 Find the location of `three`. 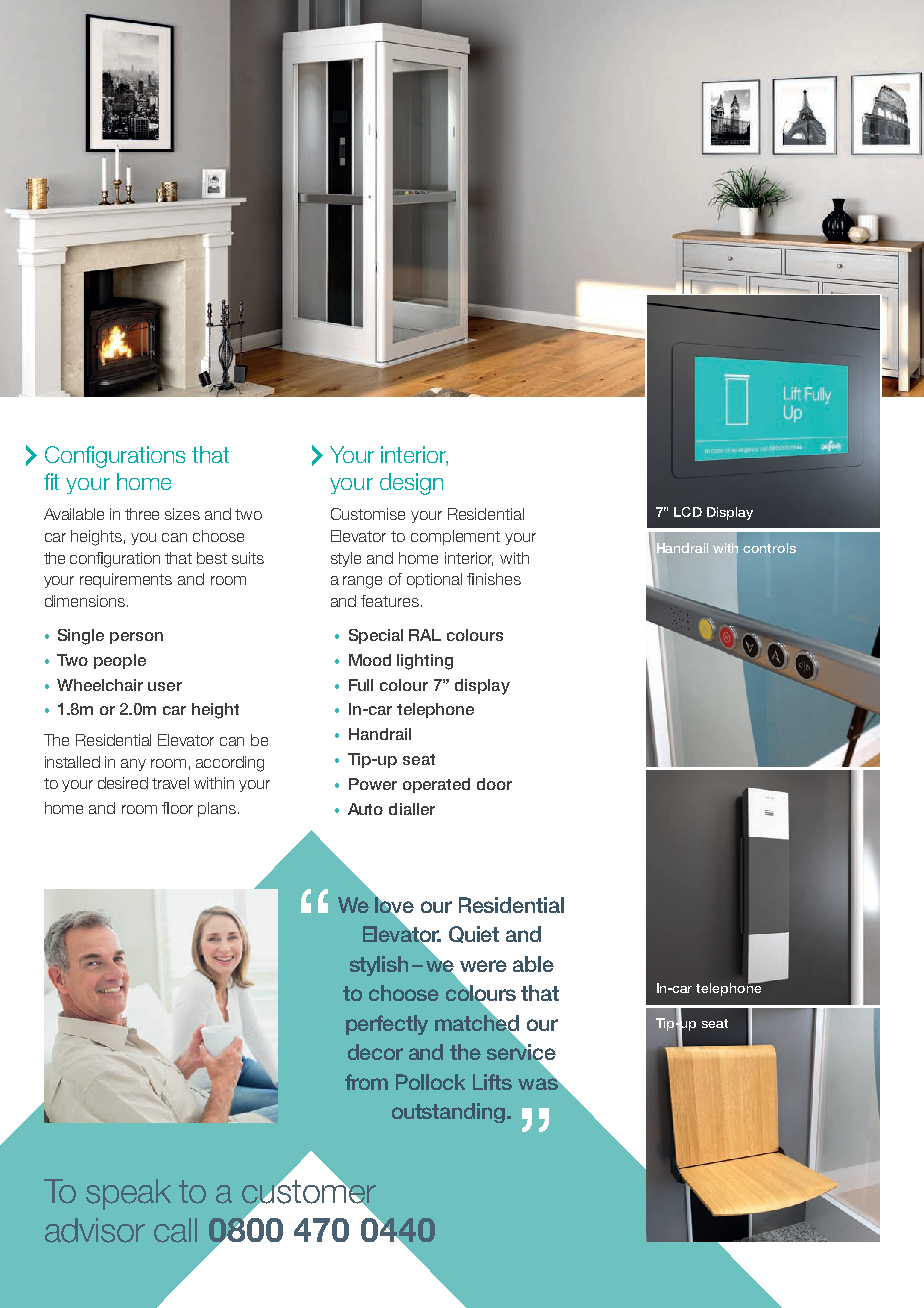

three is located at coordinates (142, 514).
